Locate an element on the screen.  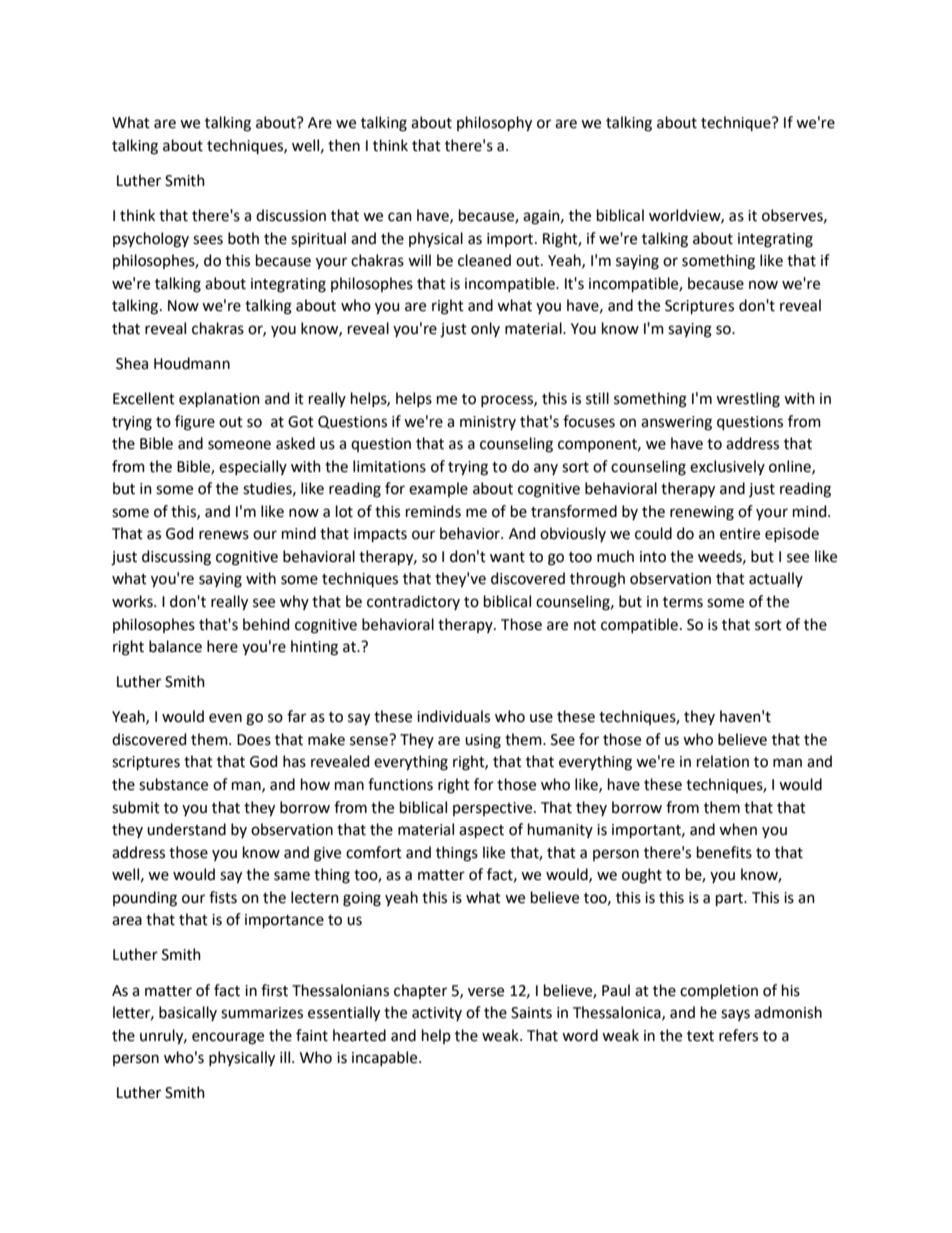
contradictory is located at coordinates (413, 602).
